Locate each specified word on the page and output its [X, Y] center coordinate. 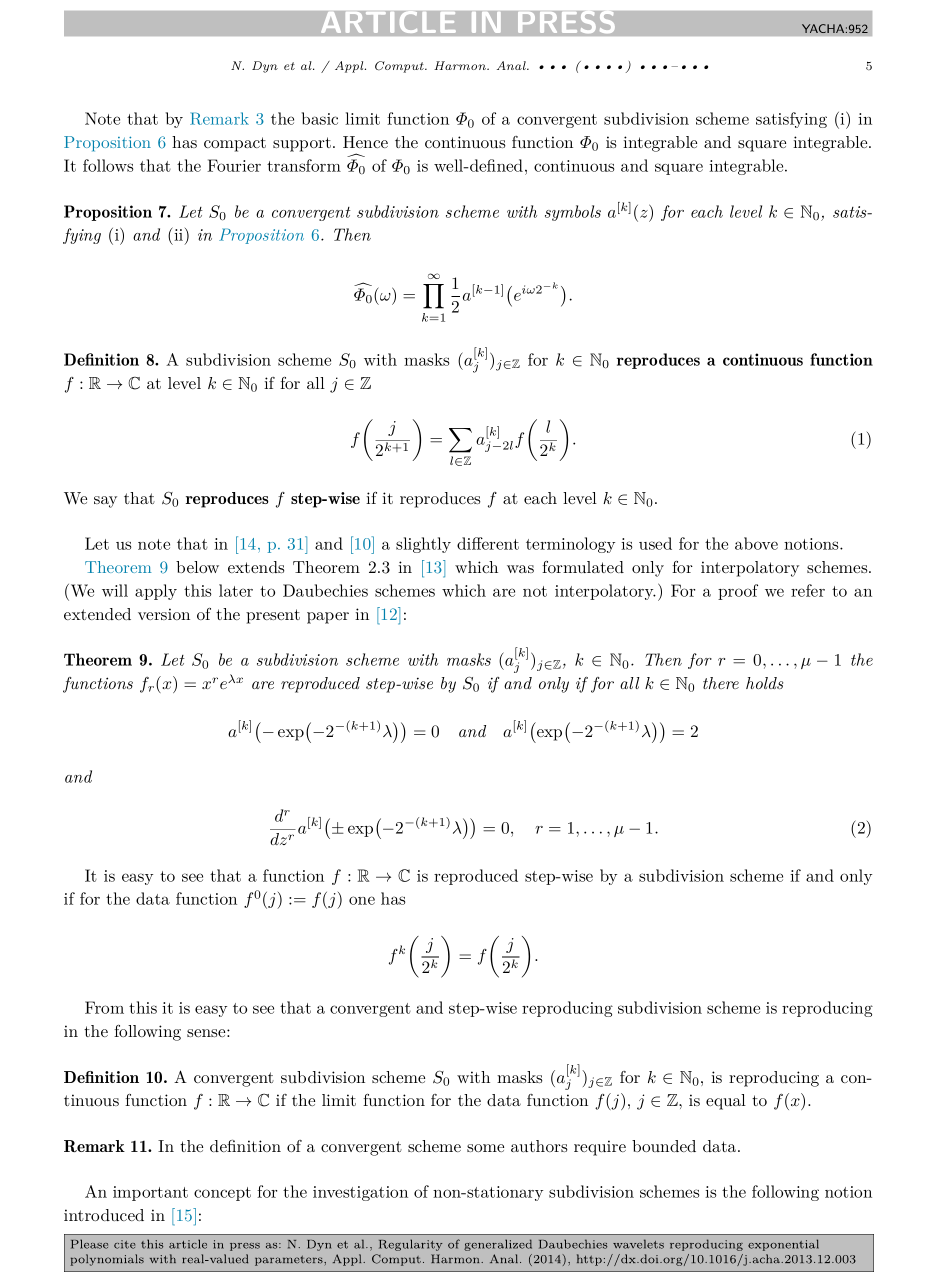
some [485, 1148]
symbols [573, 213]
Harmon [461, 65]
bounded [664, 1146]
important [150, 1193]
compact [235, 144]
